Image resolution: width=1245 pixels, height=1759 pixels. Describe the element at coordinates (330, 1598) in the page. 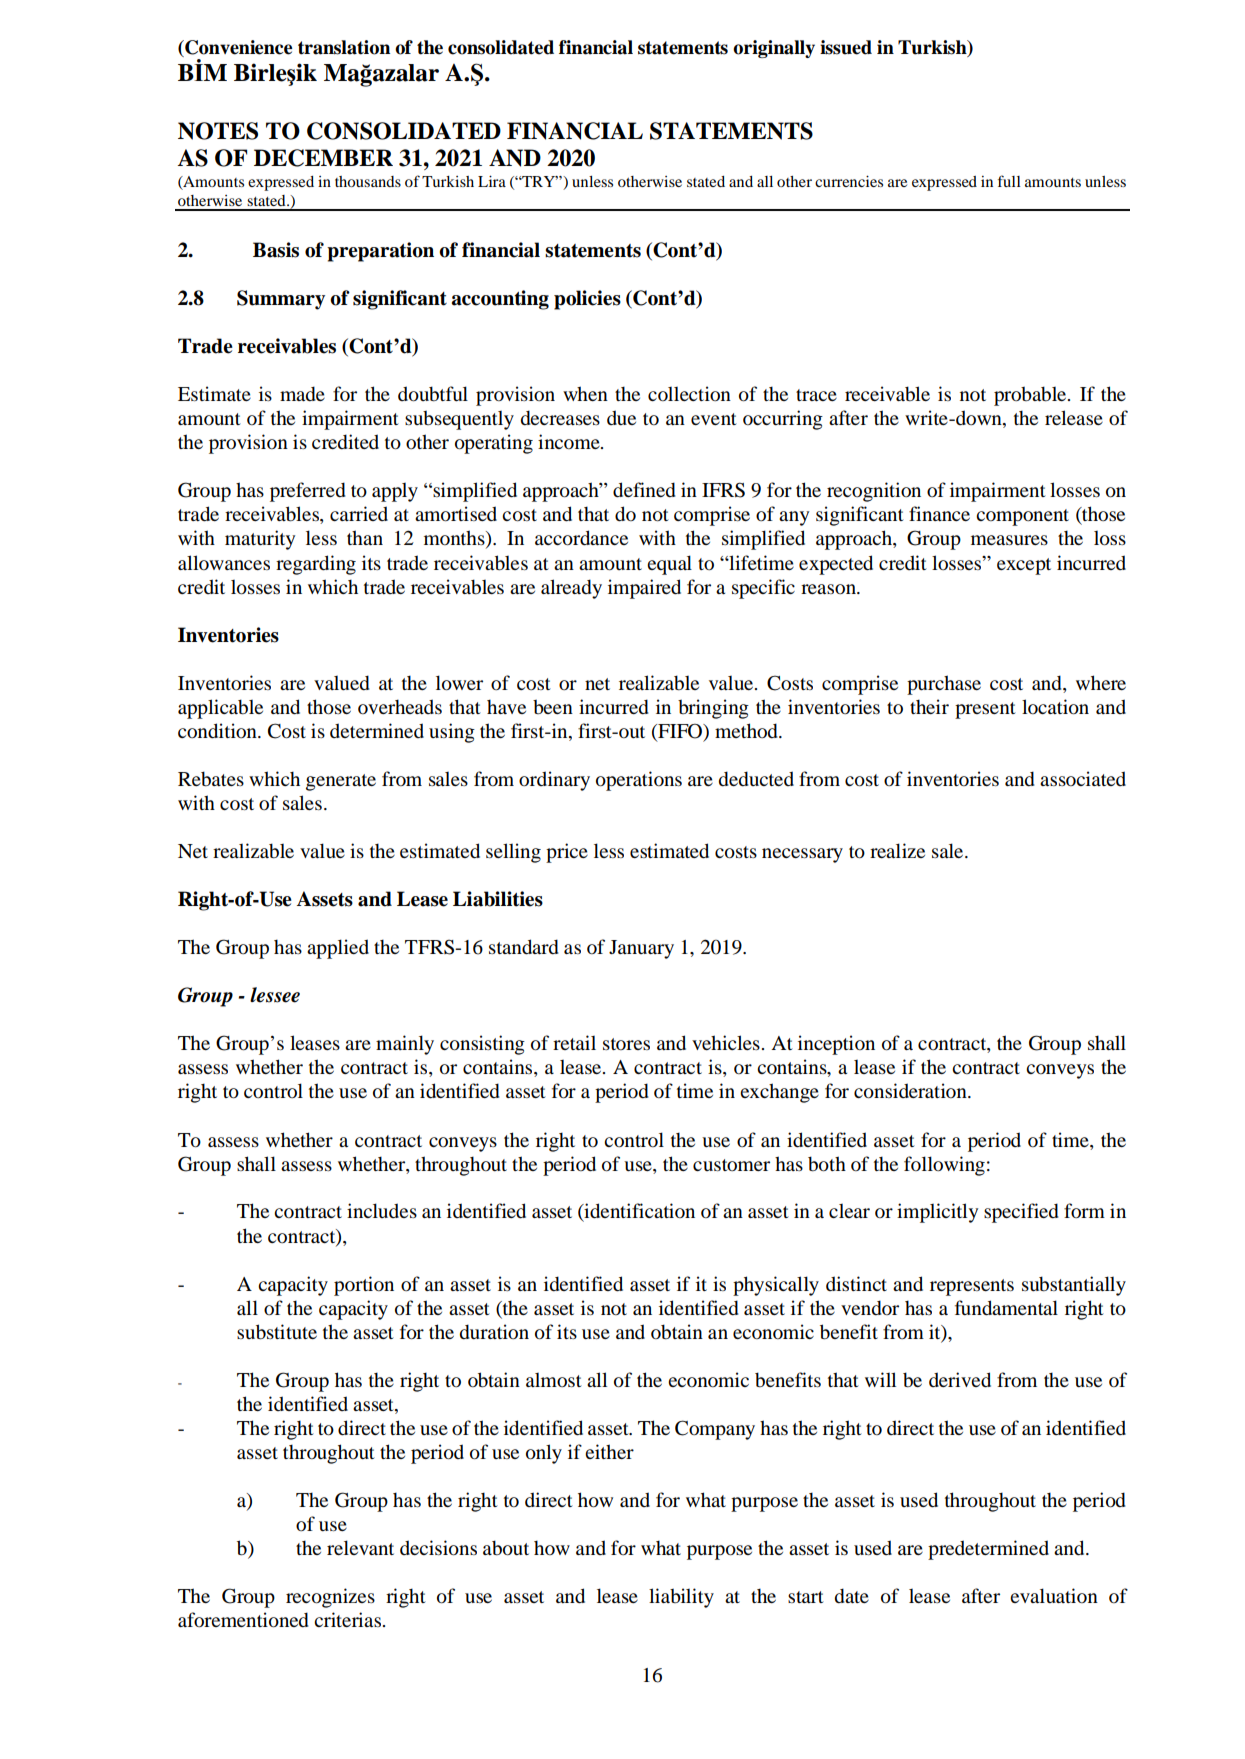

I see `recognizes` at that location.
